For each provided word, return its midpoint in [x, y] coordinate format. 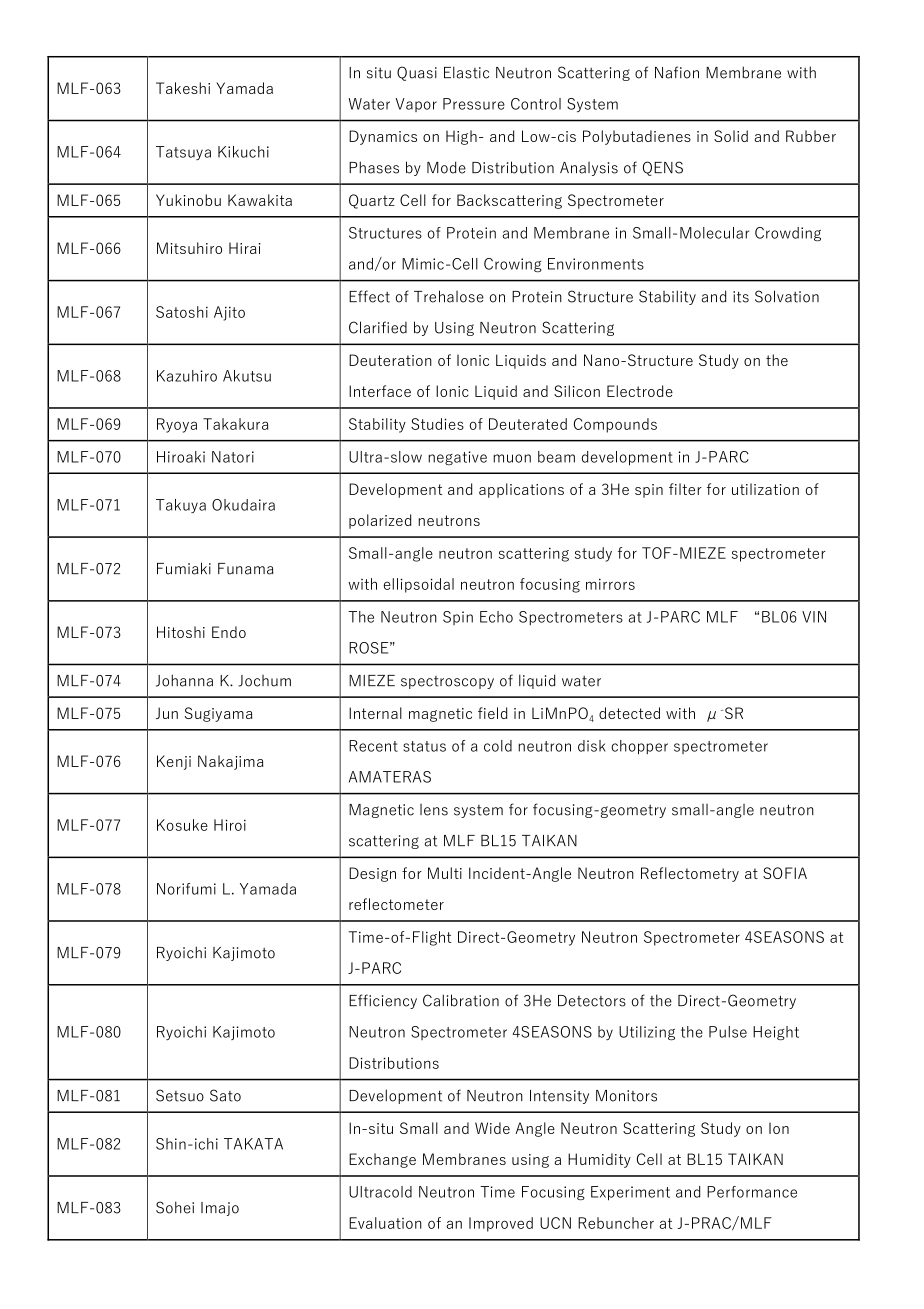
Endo [229, 632]
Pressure [474, 104]
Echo [496, 617]
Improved [501, 1224]
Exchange [382, 1160]
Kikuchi [243, 152]
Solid [731, 136]
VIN [814, 617]
